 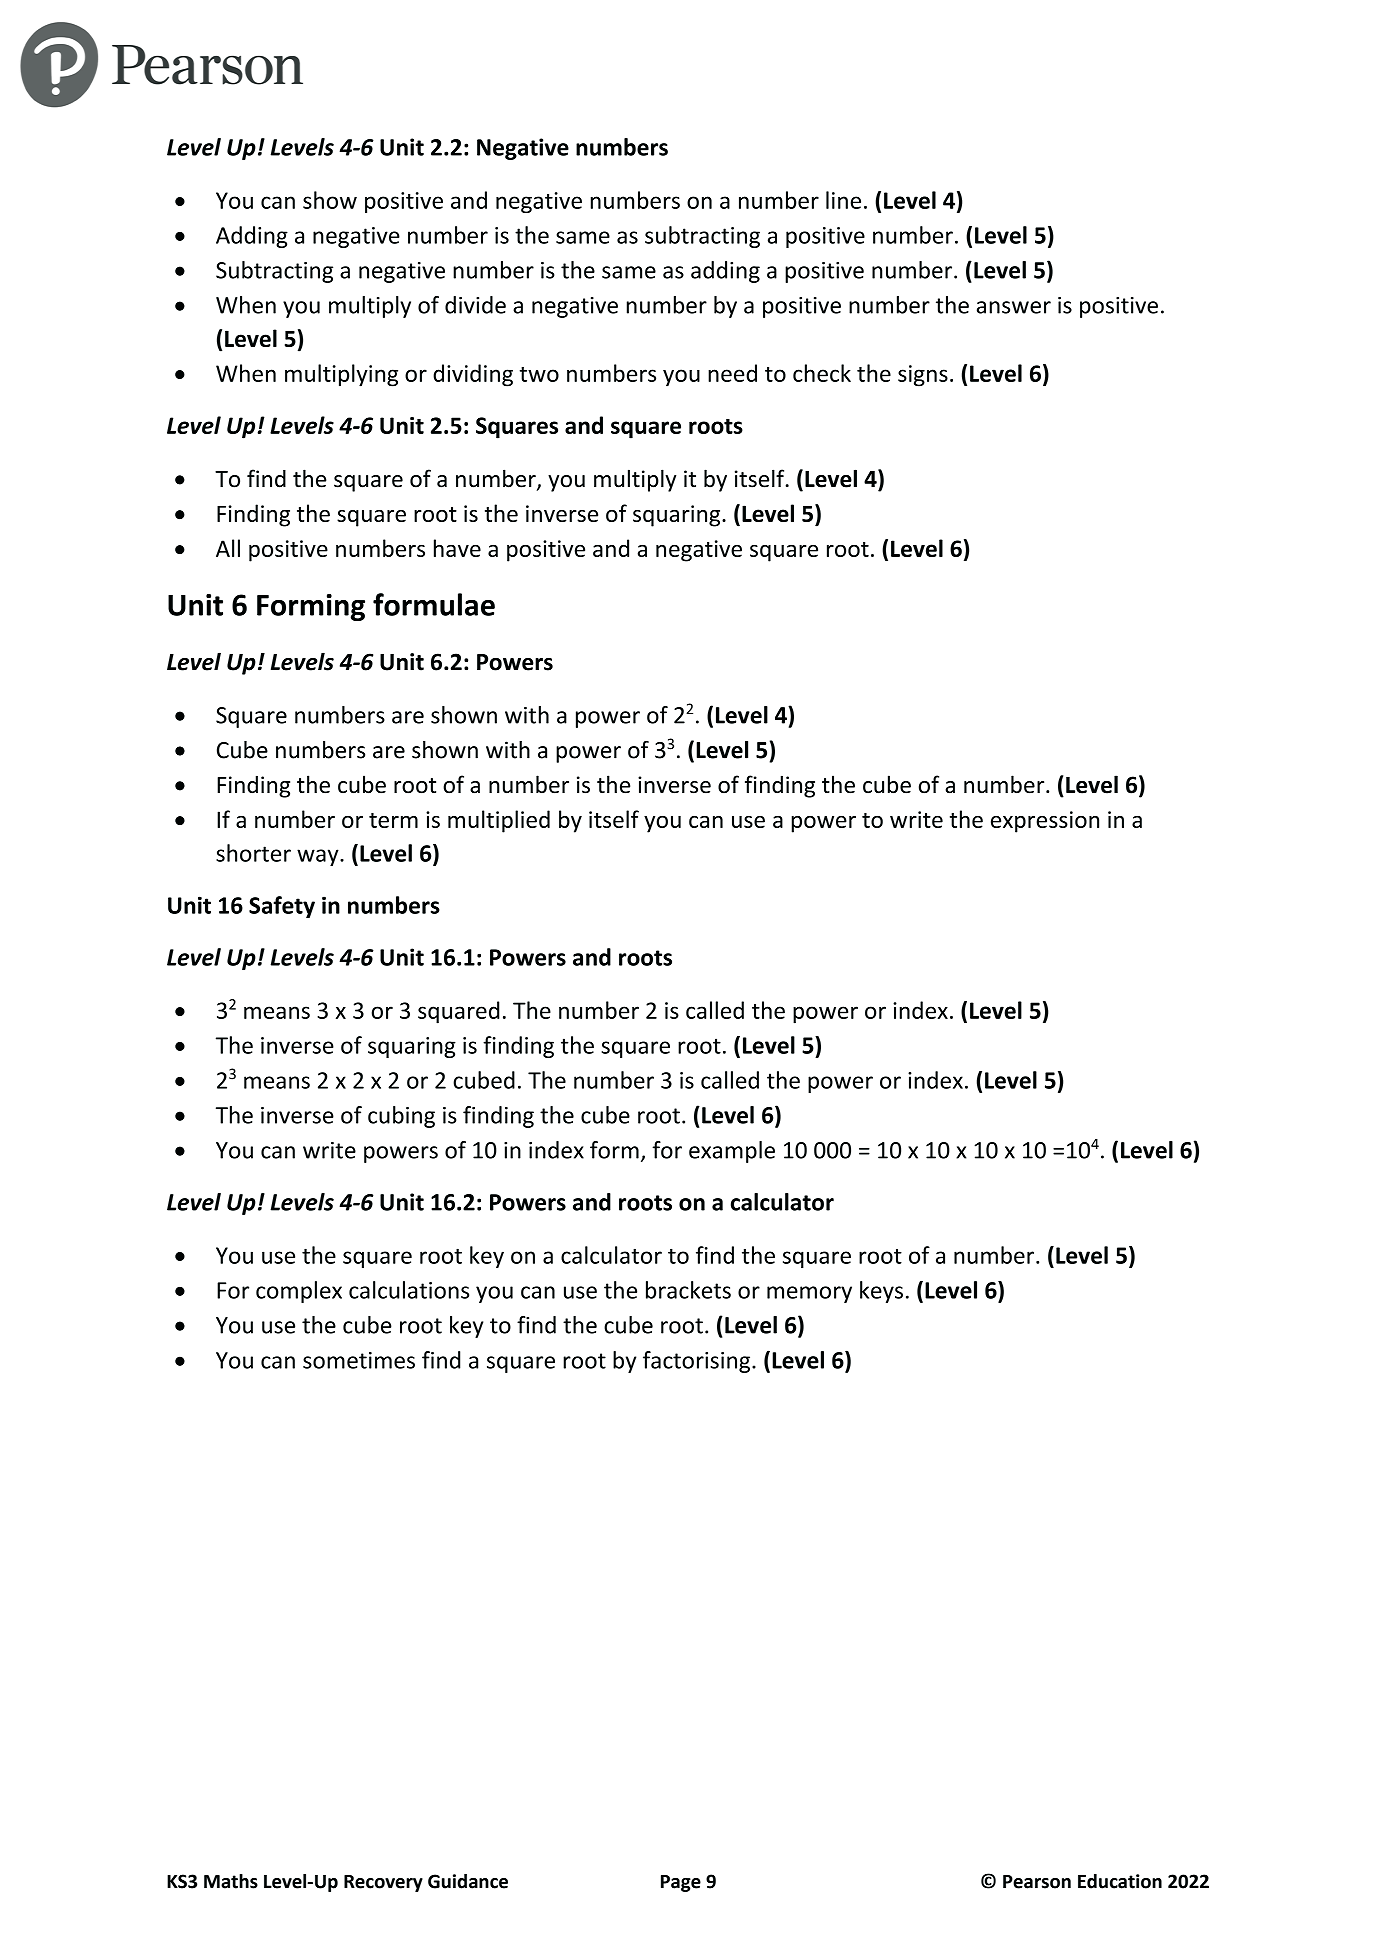 What do you see at coordinates (732, 1152) in the image?
I see `example` at bounding box center [732, 1152].
